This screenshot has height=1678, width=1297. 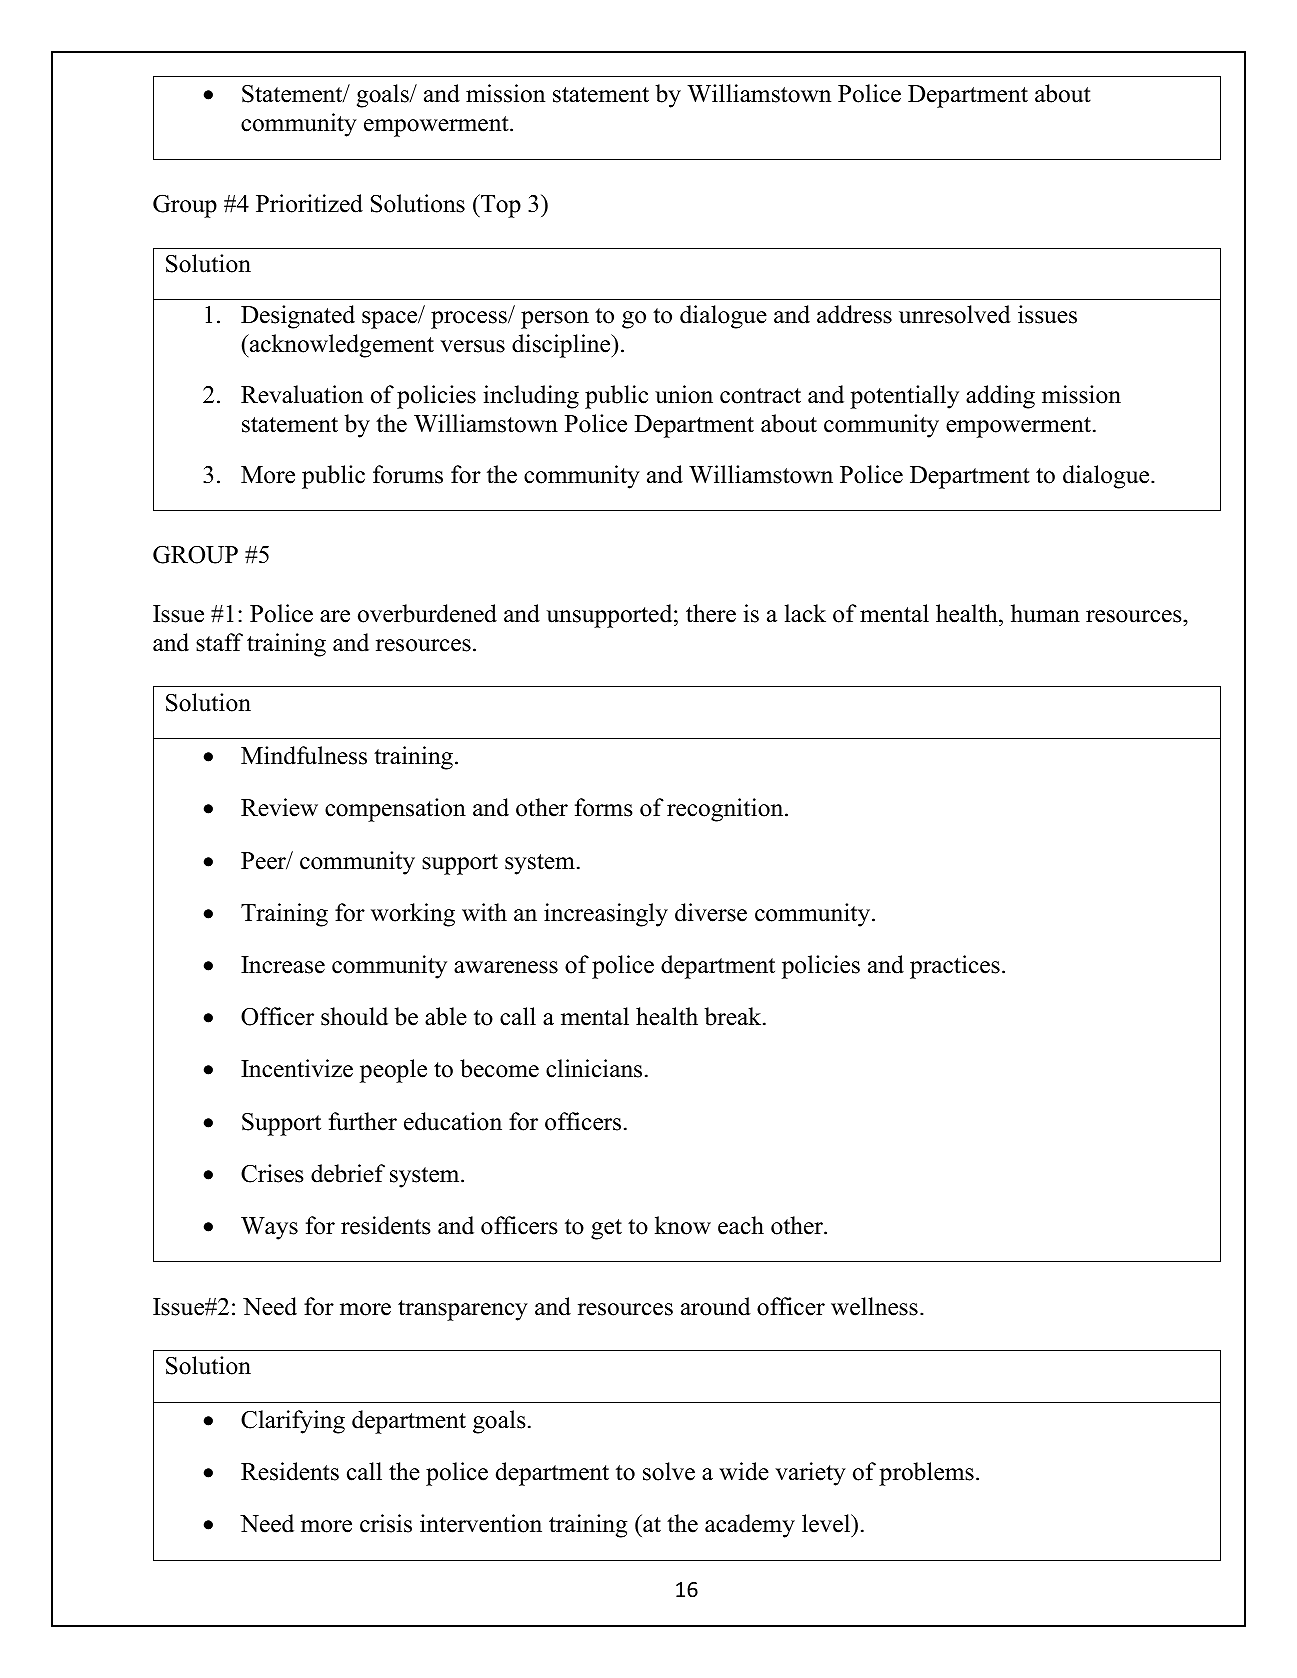 I want to click on problems, so click(x=926, y=1474).
